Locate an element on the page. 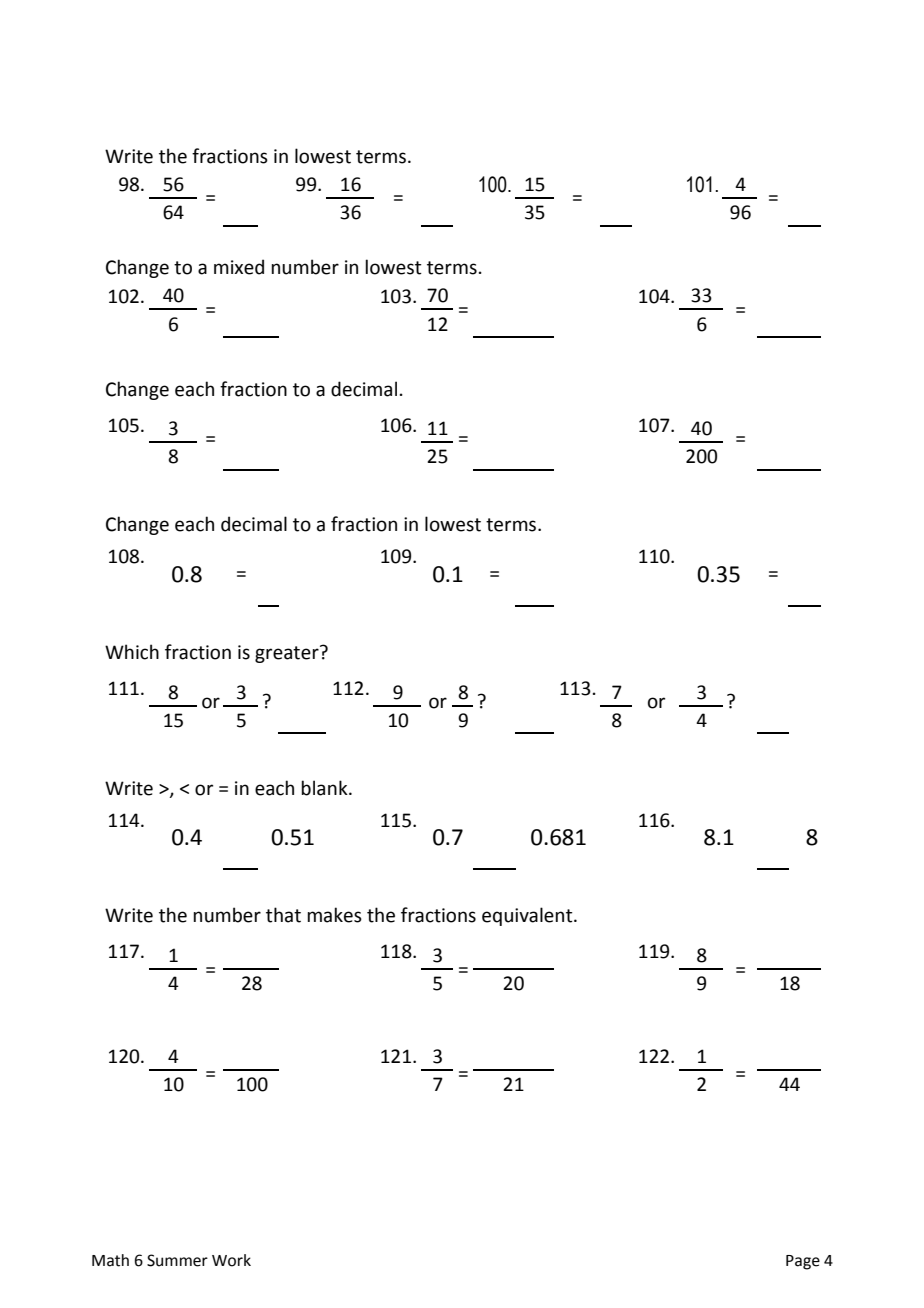  Which is located at coordinates (132, 652).
